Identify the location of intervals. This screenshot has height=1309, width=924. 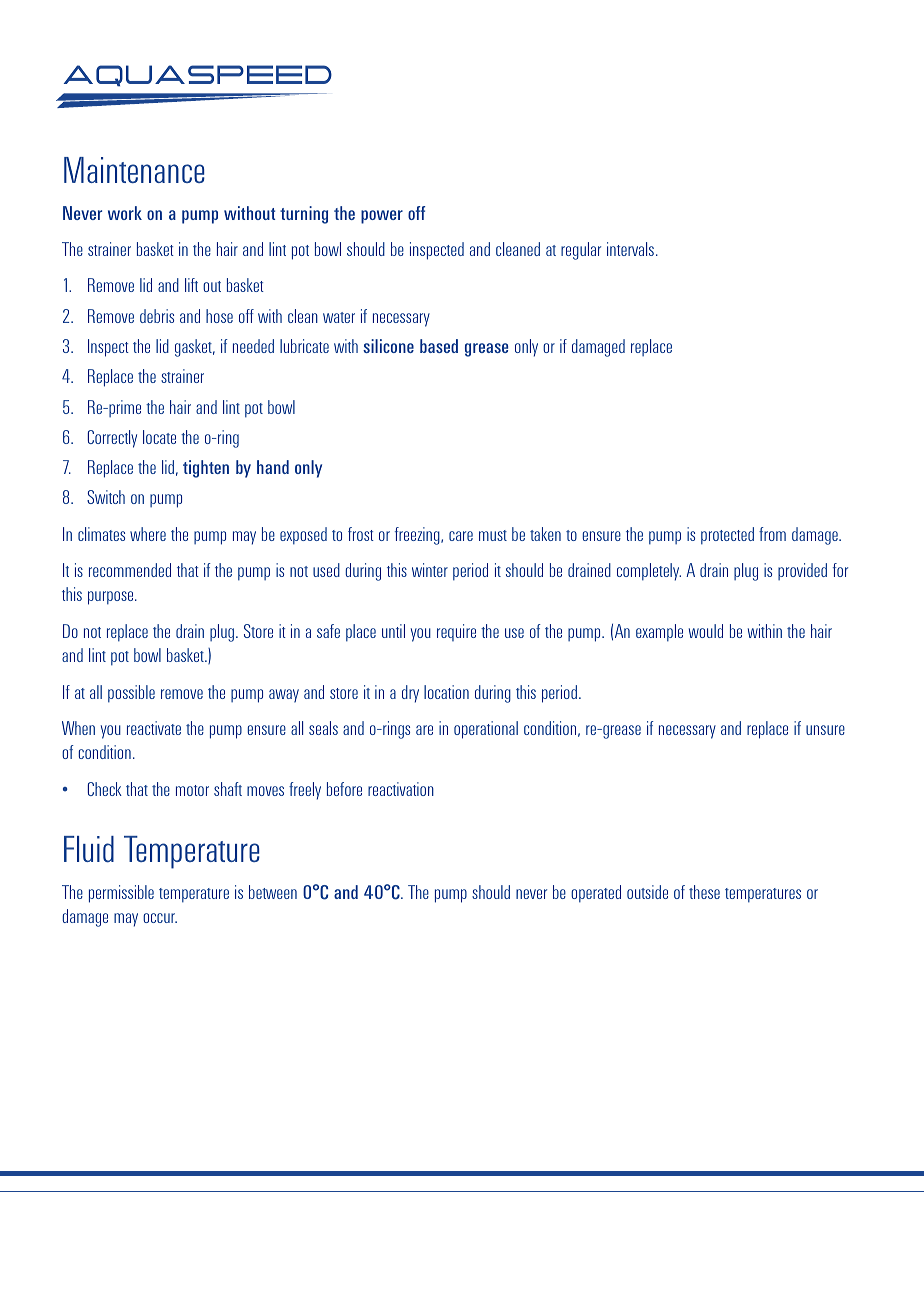
(630, 249).
